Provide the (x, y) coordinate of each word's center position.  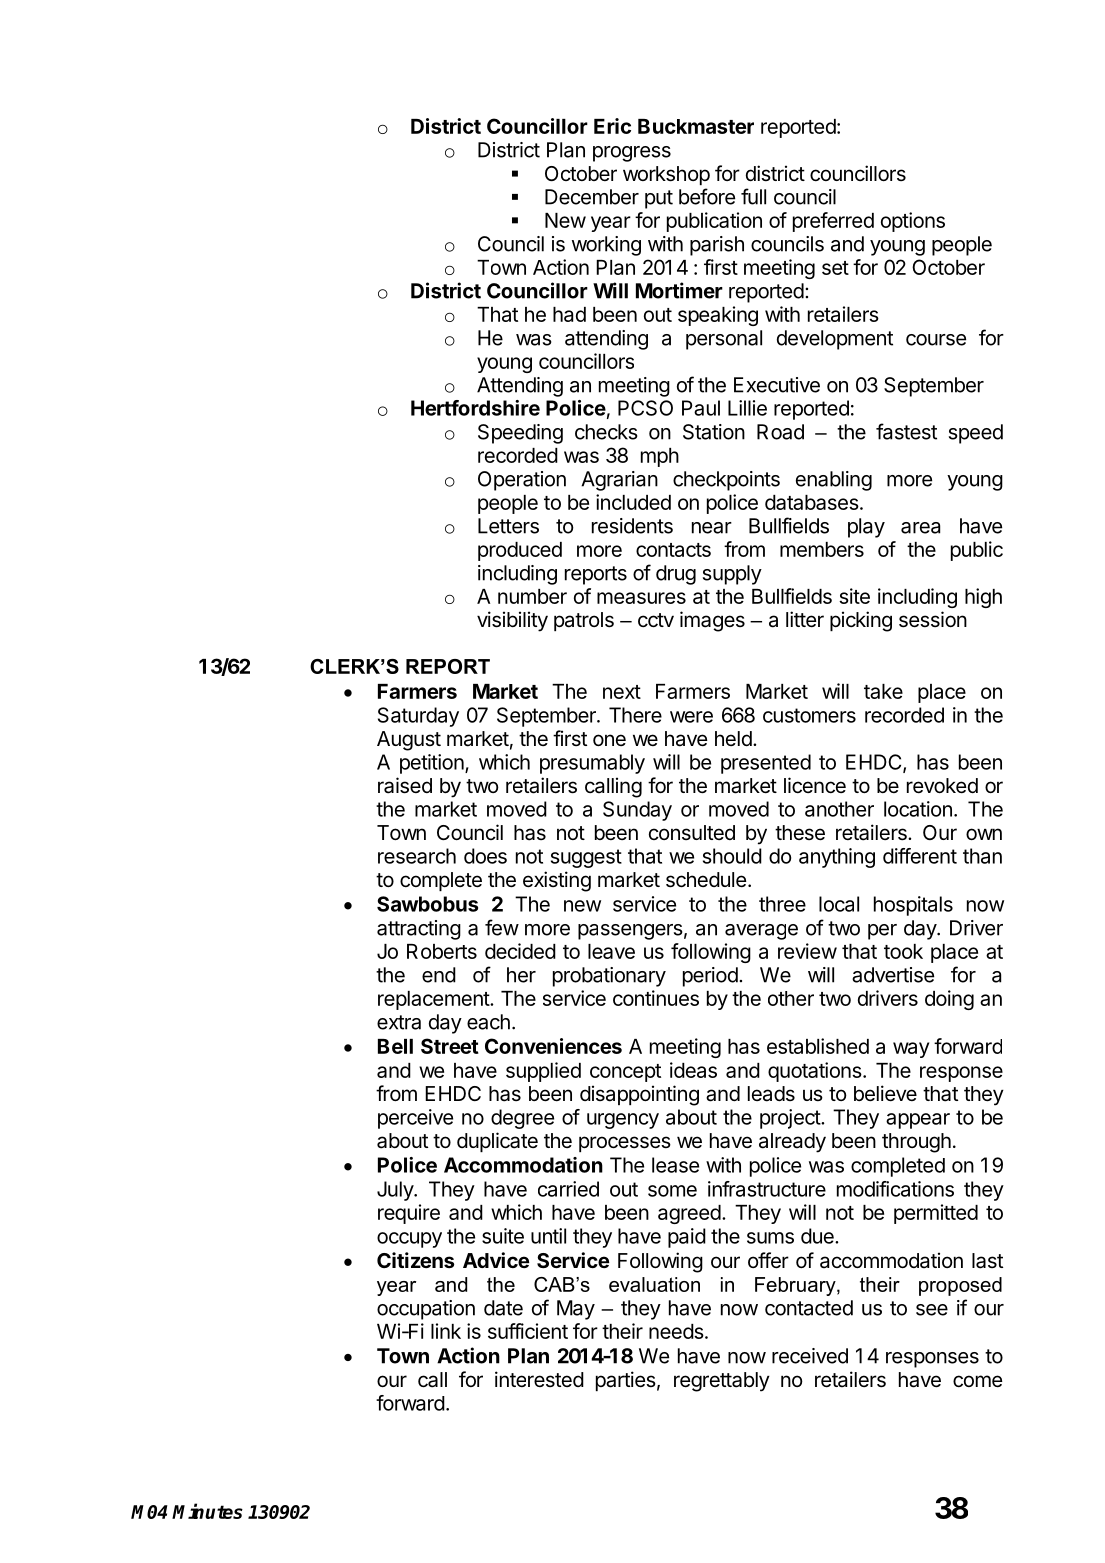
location (918, 809)
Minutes (207, 1511)
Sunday (637, 811)
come (978, 1381)
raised (405, 785)
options (913, 222)
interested (539, 1379)
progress (632, 154)
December (592, 197)
